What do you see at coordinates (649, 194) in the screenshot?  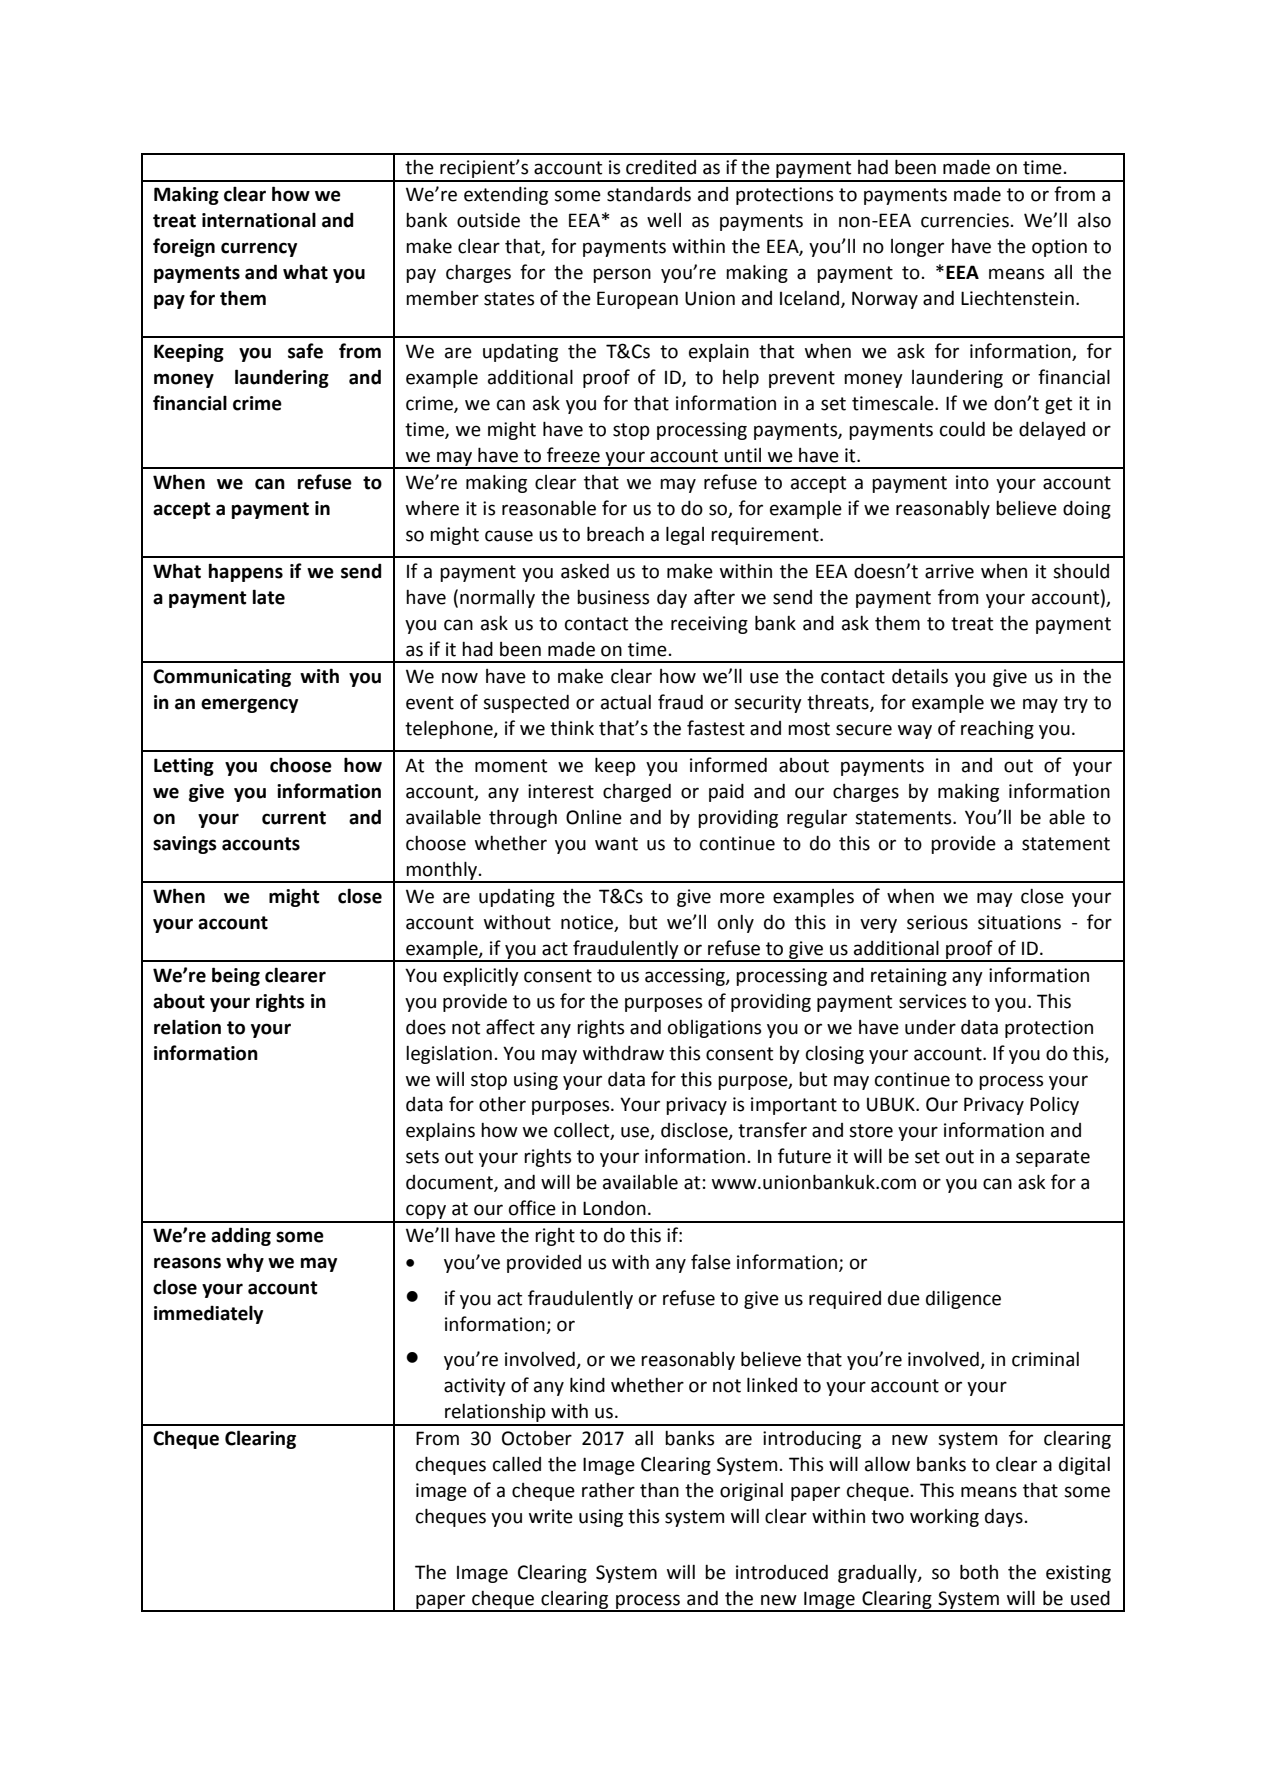 I see `standards` at bounding box center [649, 194].
